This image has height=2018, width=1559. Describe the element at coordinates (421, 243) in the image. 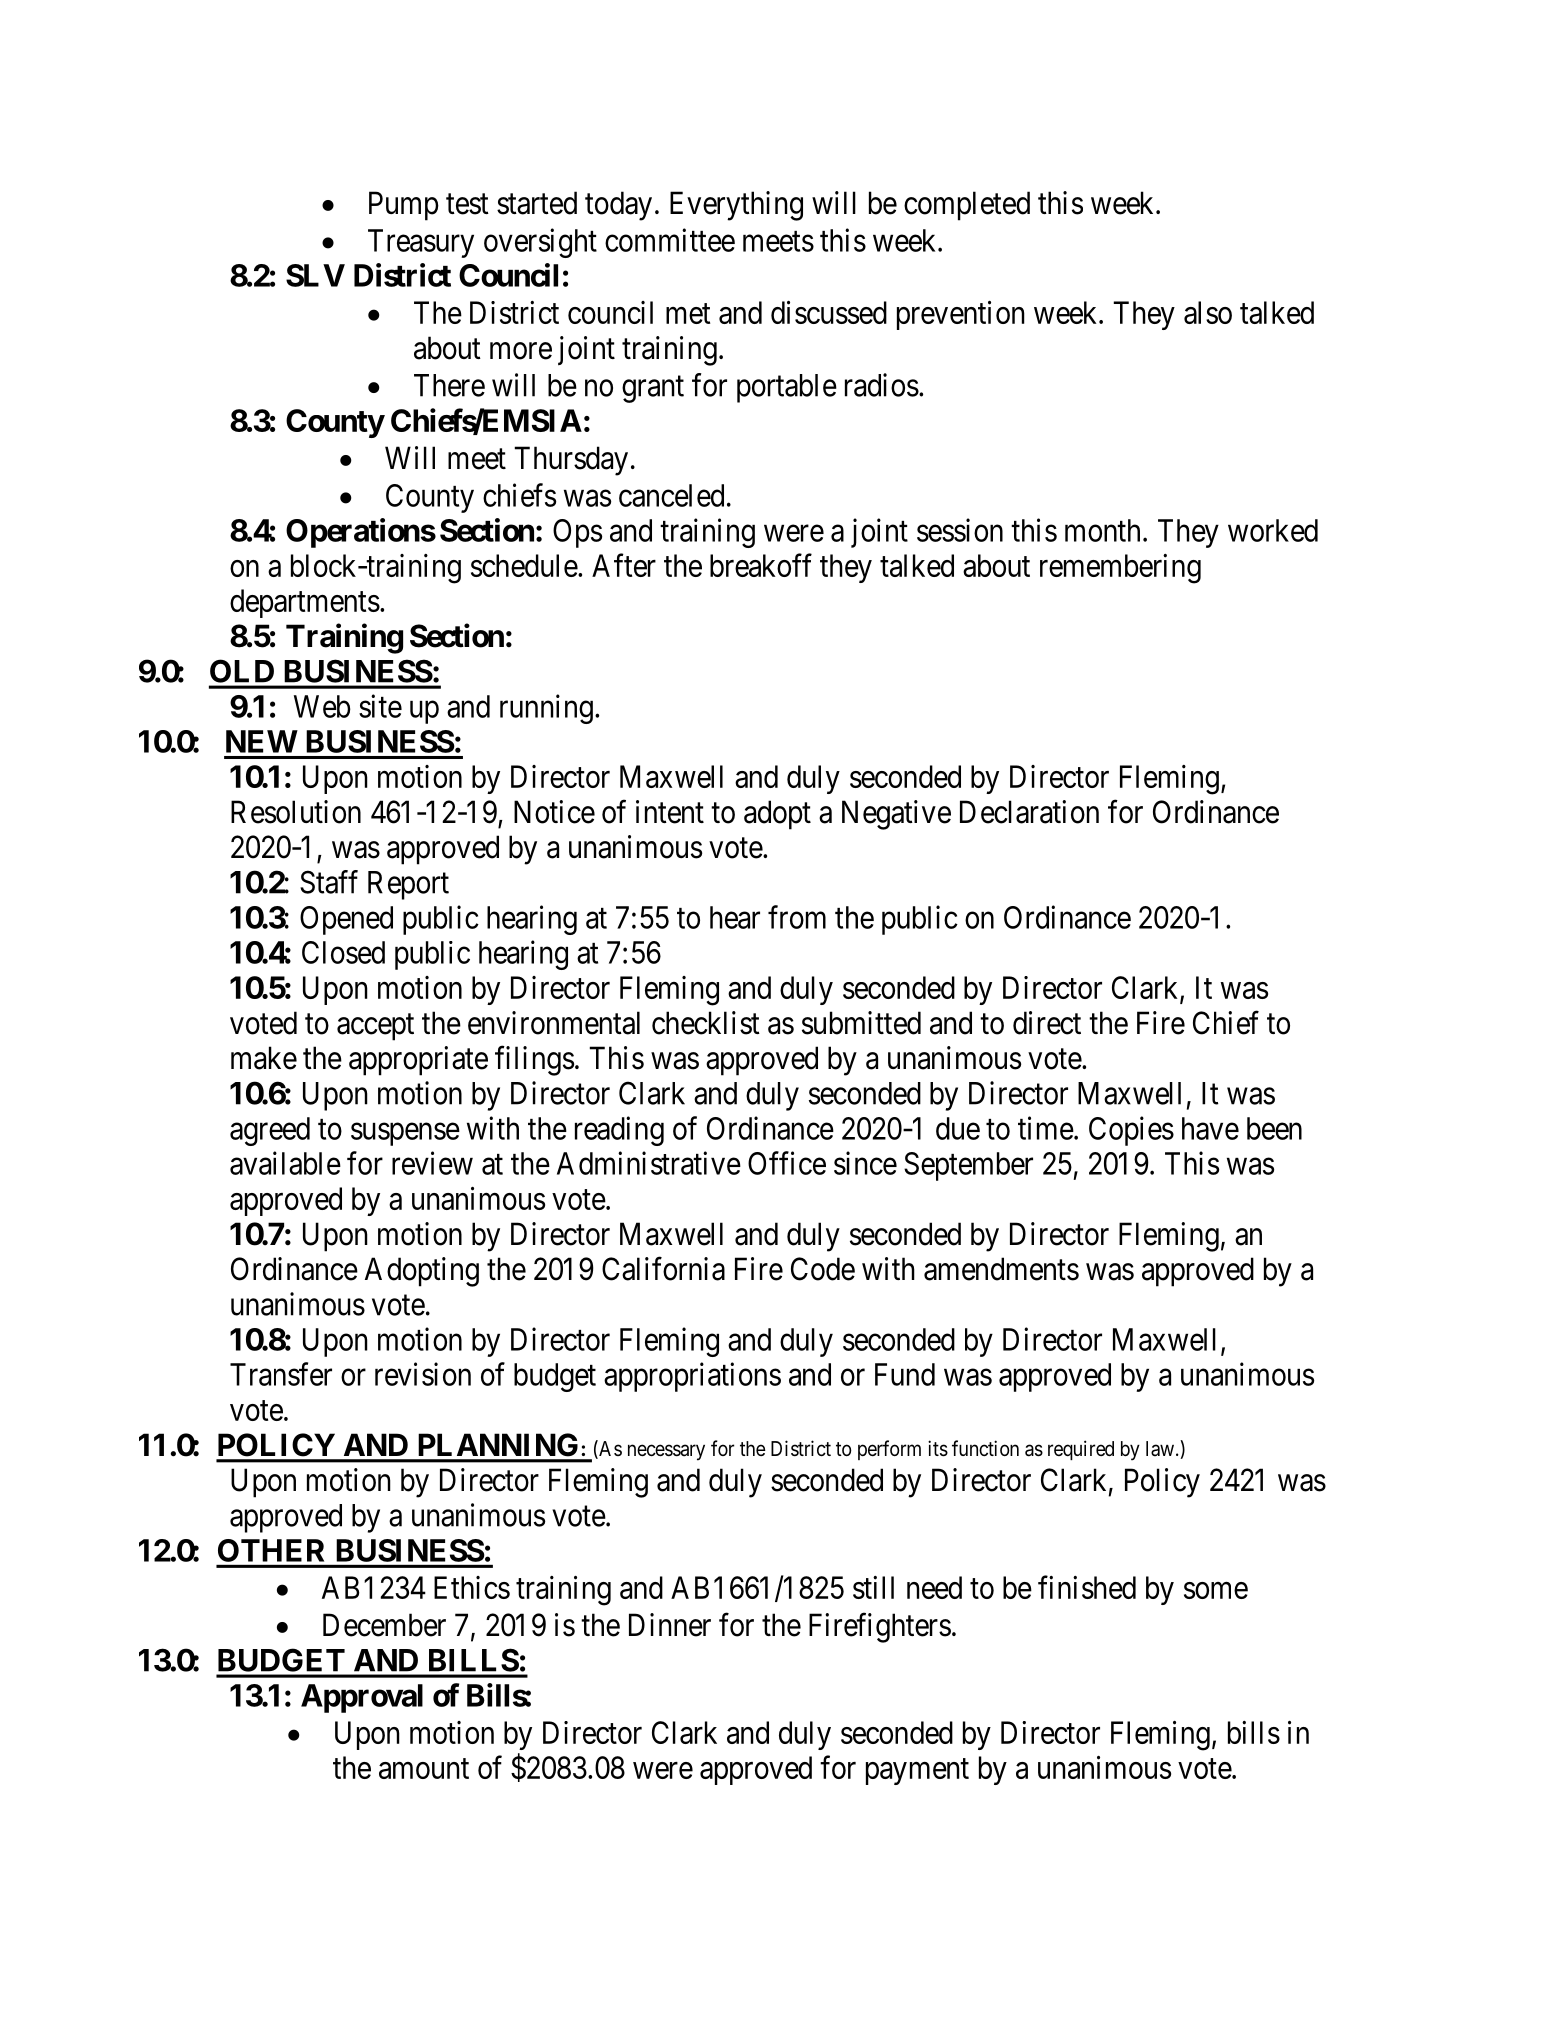

I see `Treasury` at that location.
